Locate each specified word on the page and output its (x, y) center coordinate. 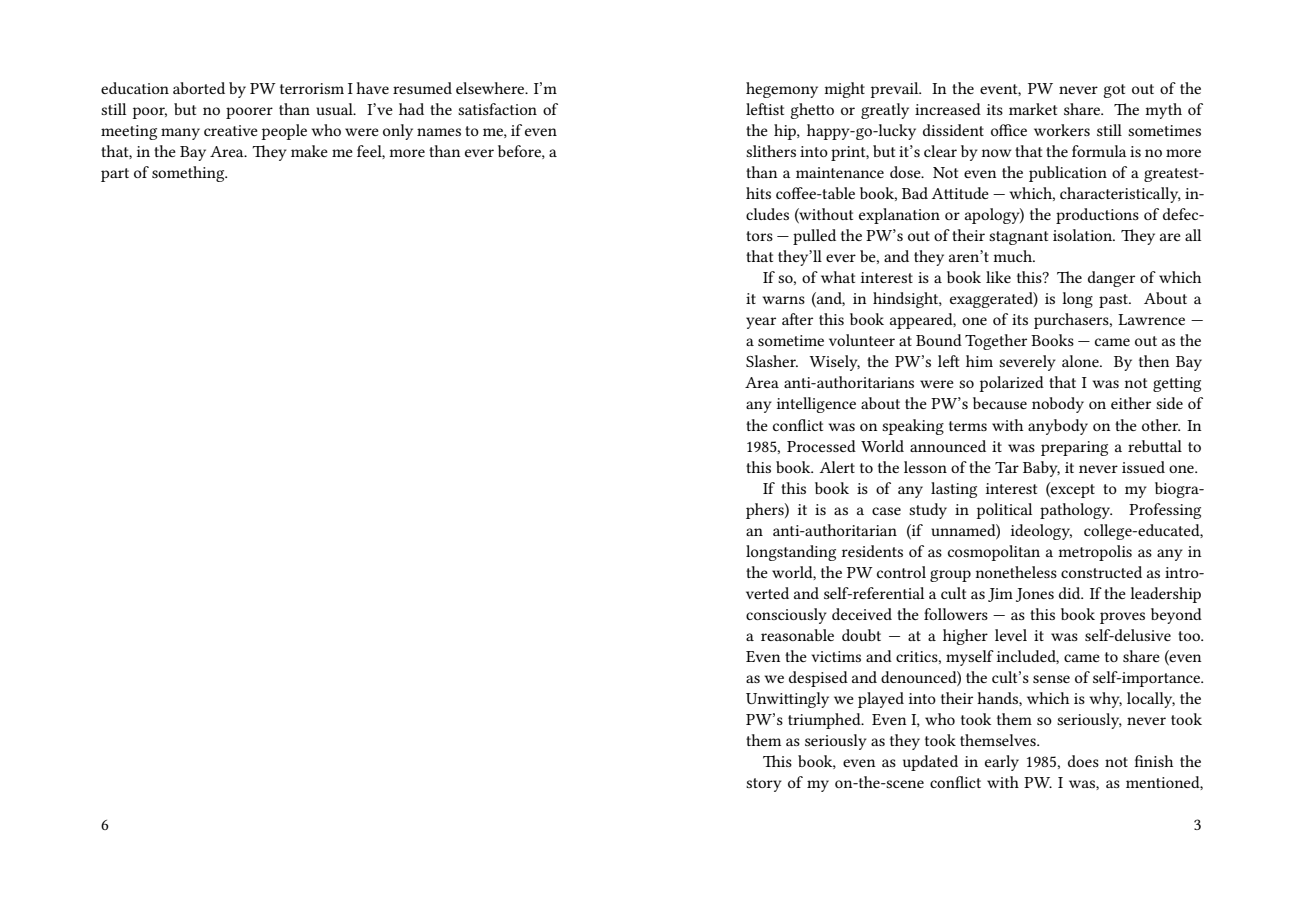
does (1083, 761)
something (189, 174)
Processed (821, 446)
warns (783, 300)
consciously (786, 616)
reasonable (797, 635)
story (764, 785)
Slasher (772, 361)
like (998, 277)
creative (231, 130)
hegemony (782, 90)
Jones (1035, 595)
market (1033, 109)
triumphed (825, 721)
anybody (1058, 427)
